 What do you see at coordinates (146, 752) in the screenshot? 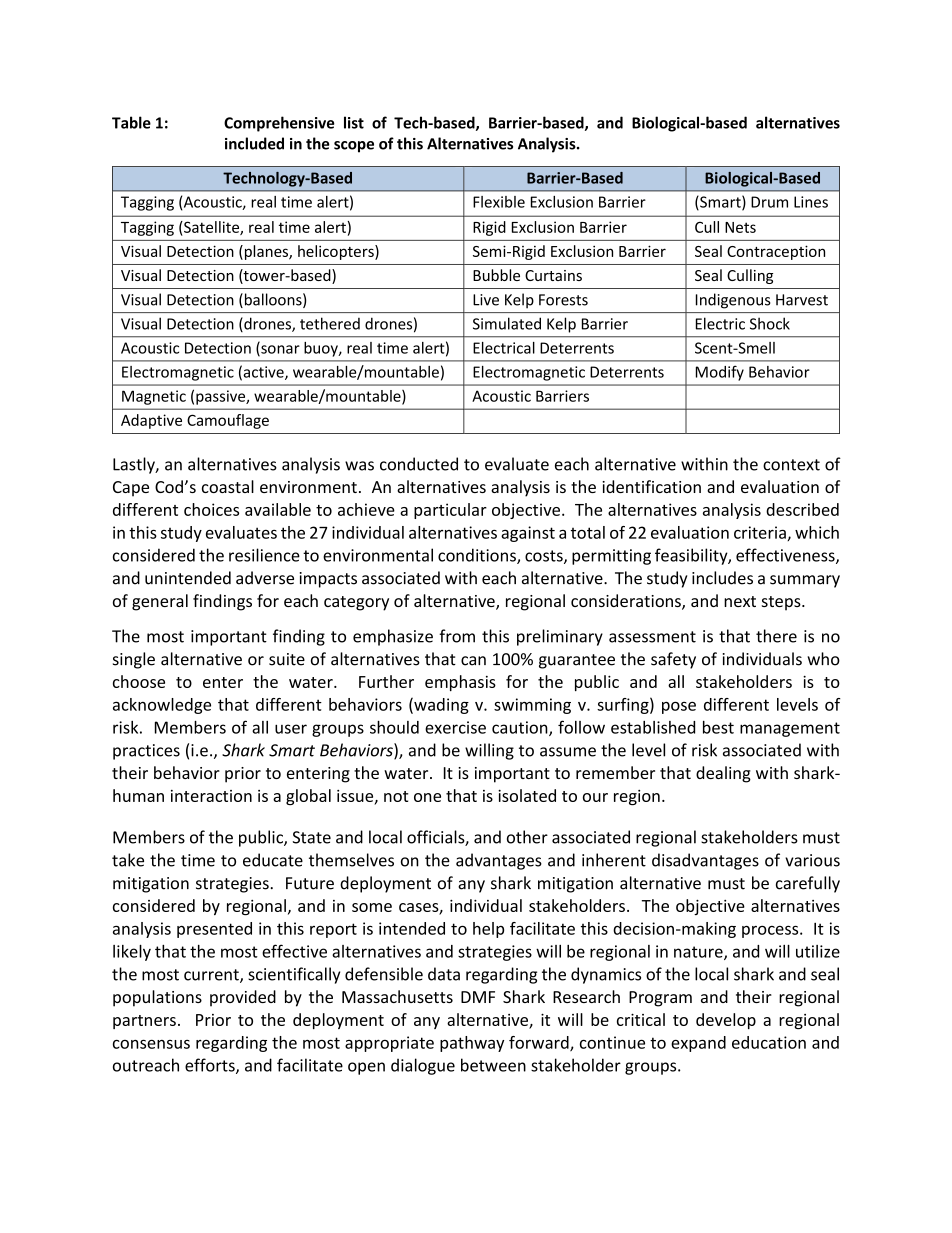
I see `practices` at bounding box center [146, 752].
